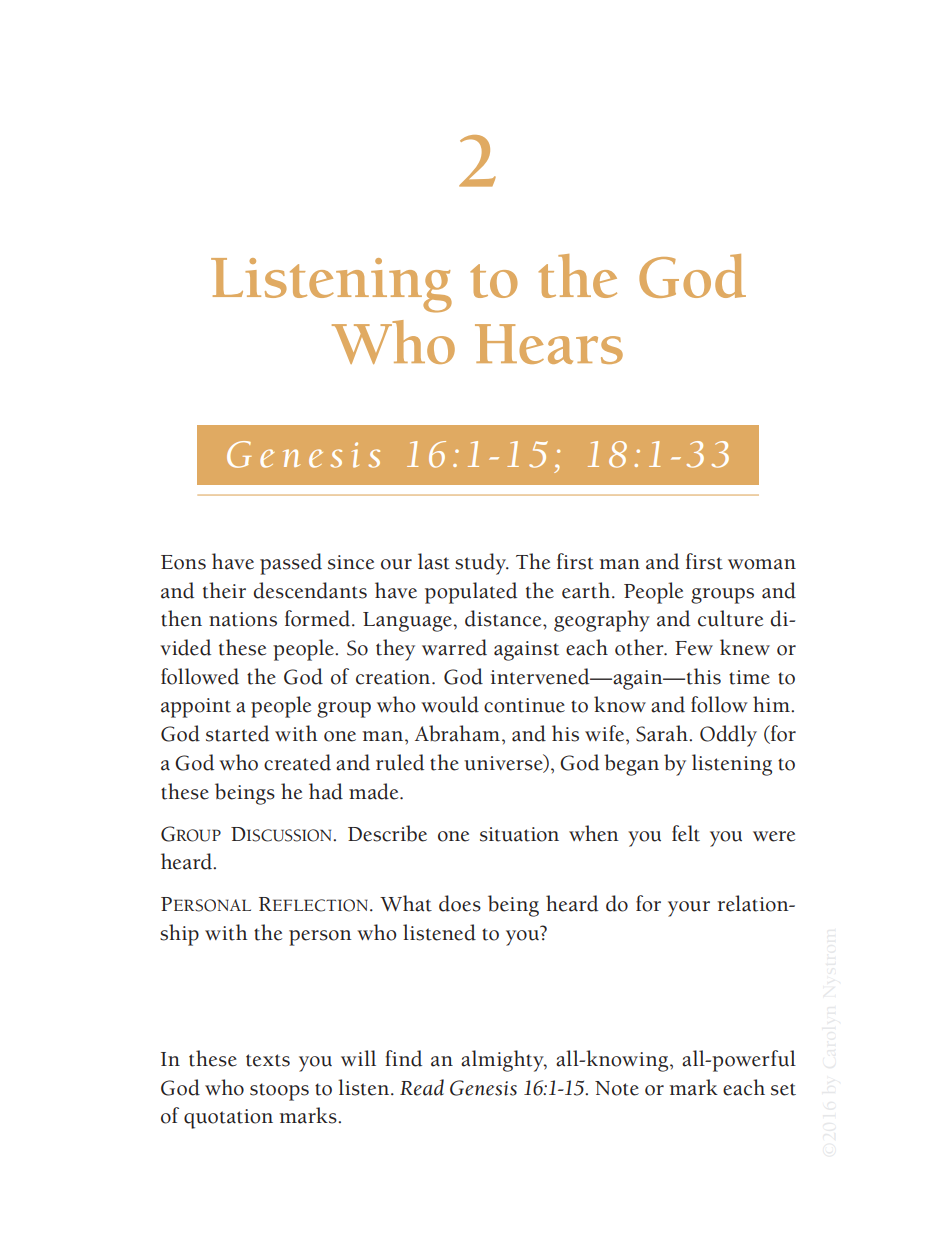 The width and height of the screenshot is (952, 1233). What do you see at coordinates (481, 564) in the screenshot?
I see `study` at bounding box center [481, 564].
